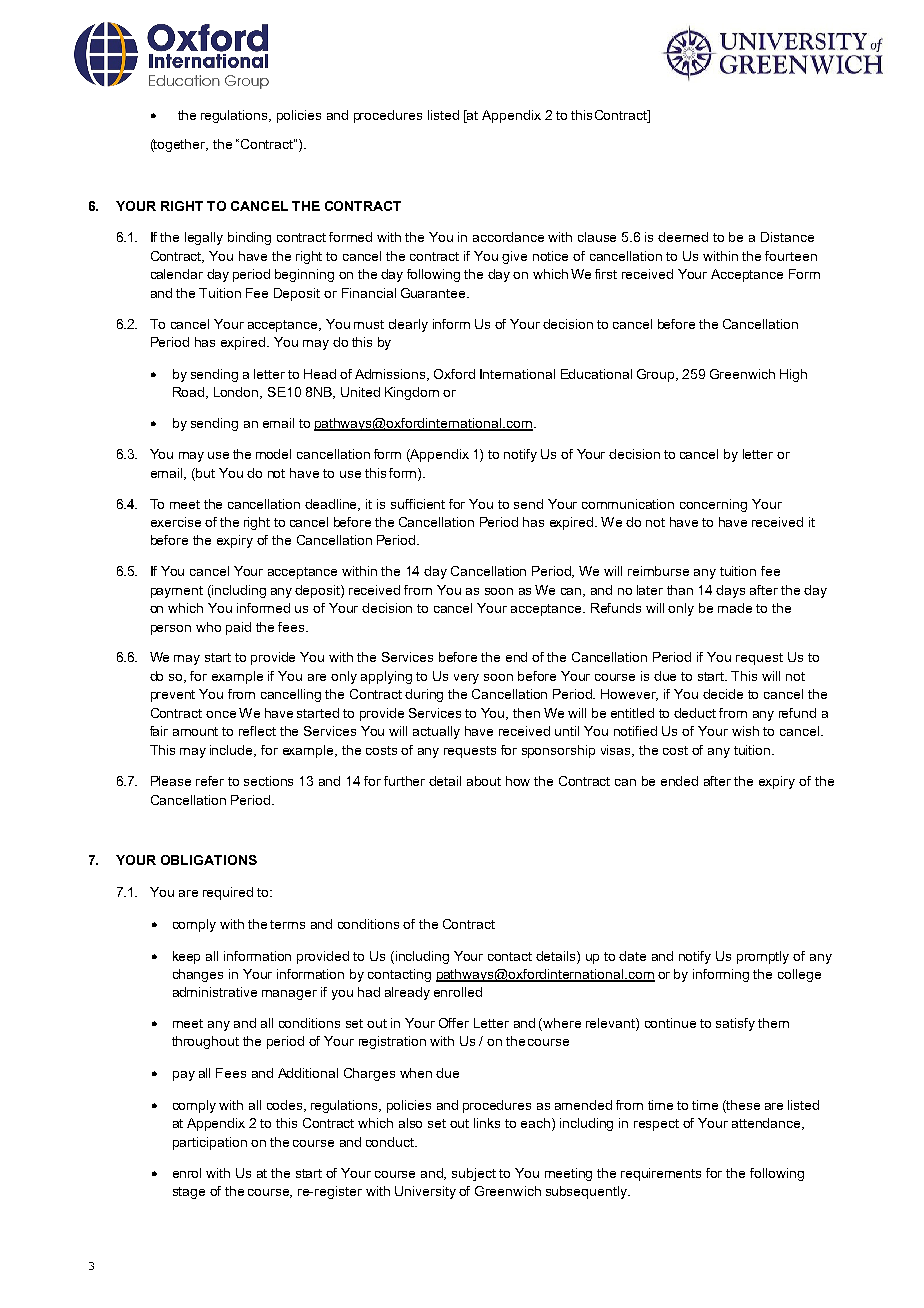 The height and width of the page is (1308, 924). I want to click on deemed, so click(683, 237).
